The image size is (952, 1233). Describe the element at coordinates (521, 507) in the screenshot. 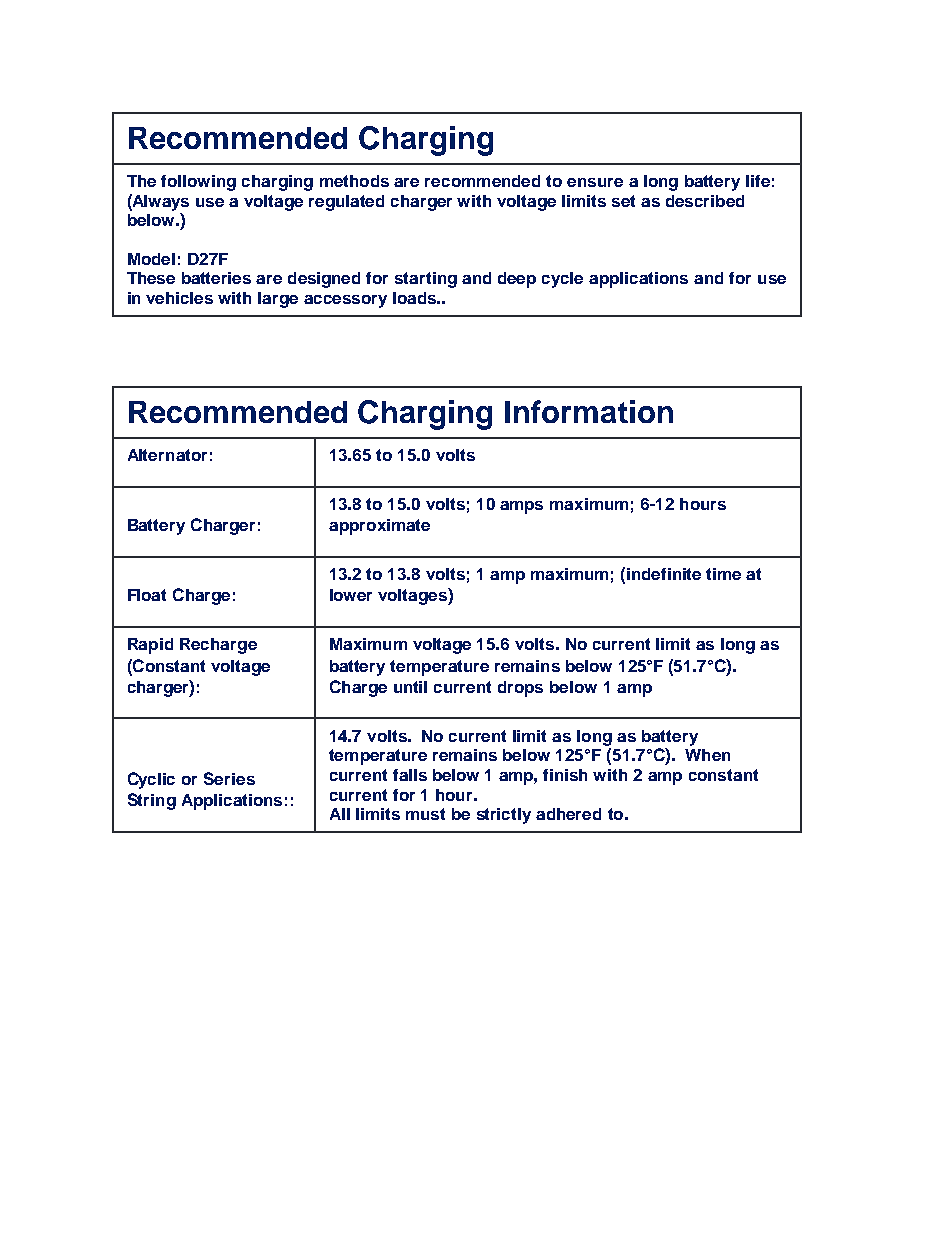

I see `amps` at that location.
